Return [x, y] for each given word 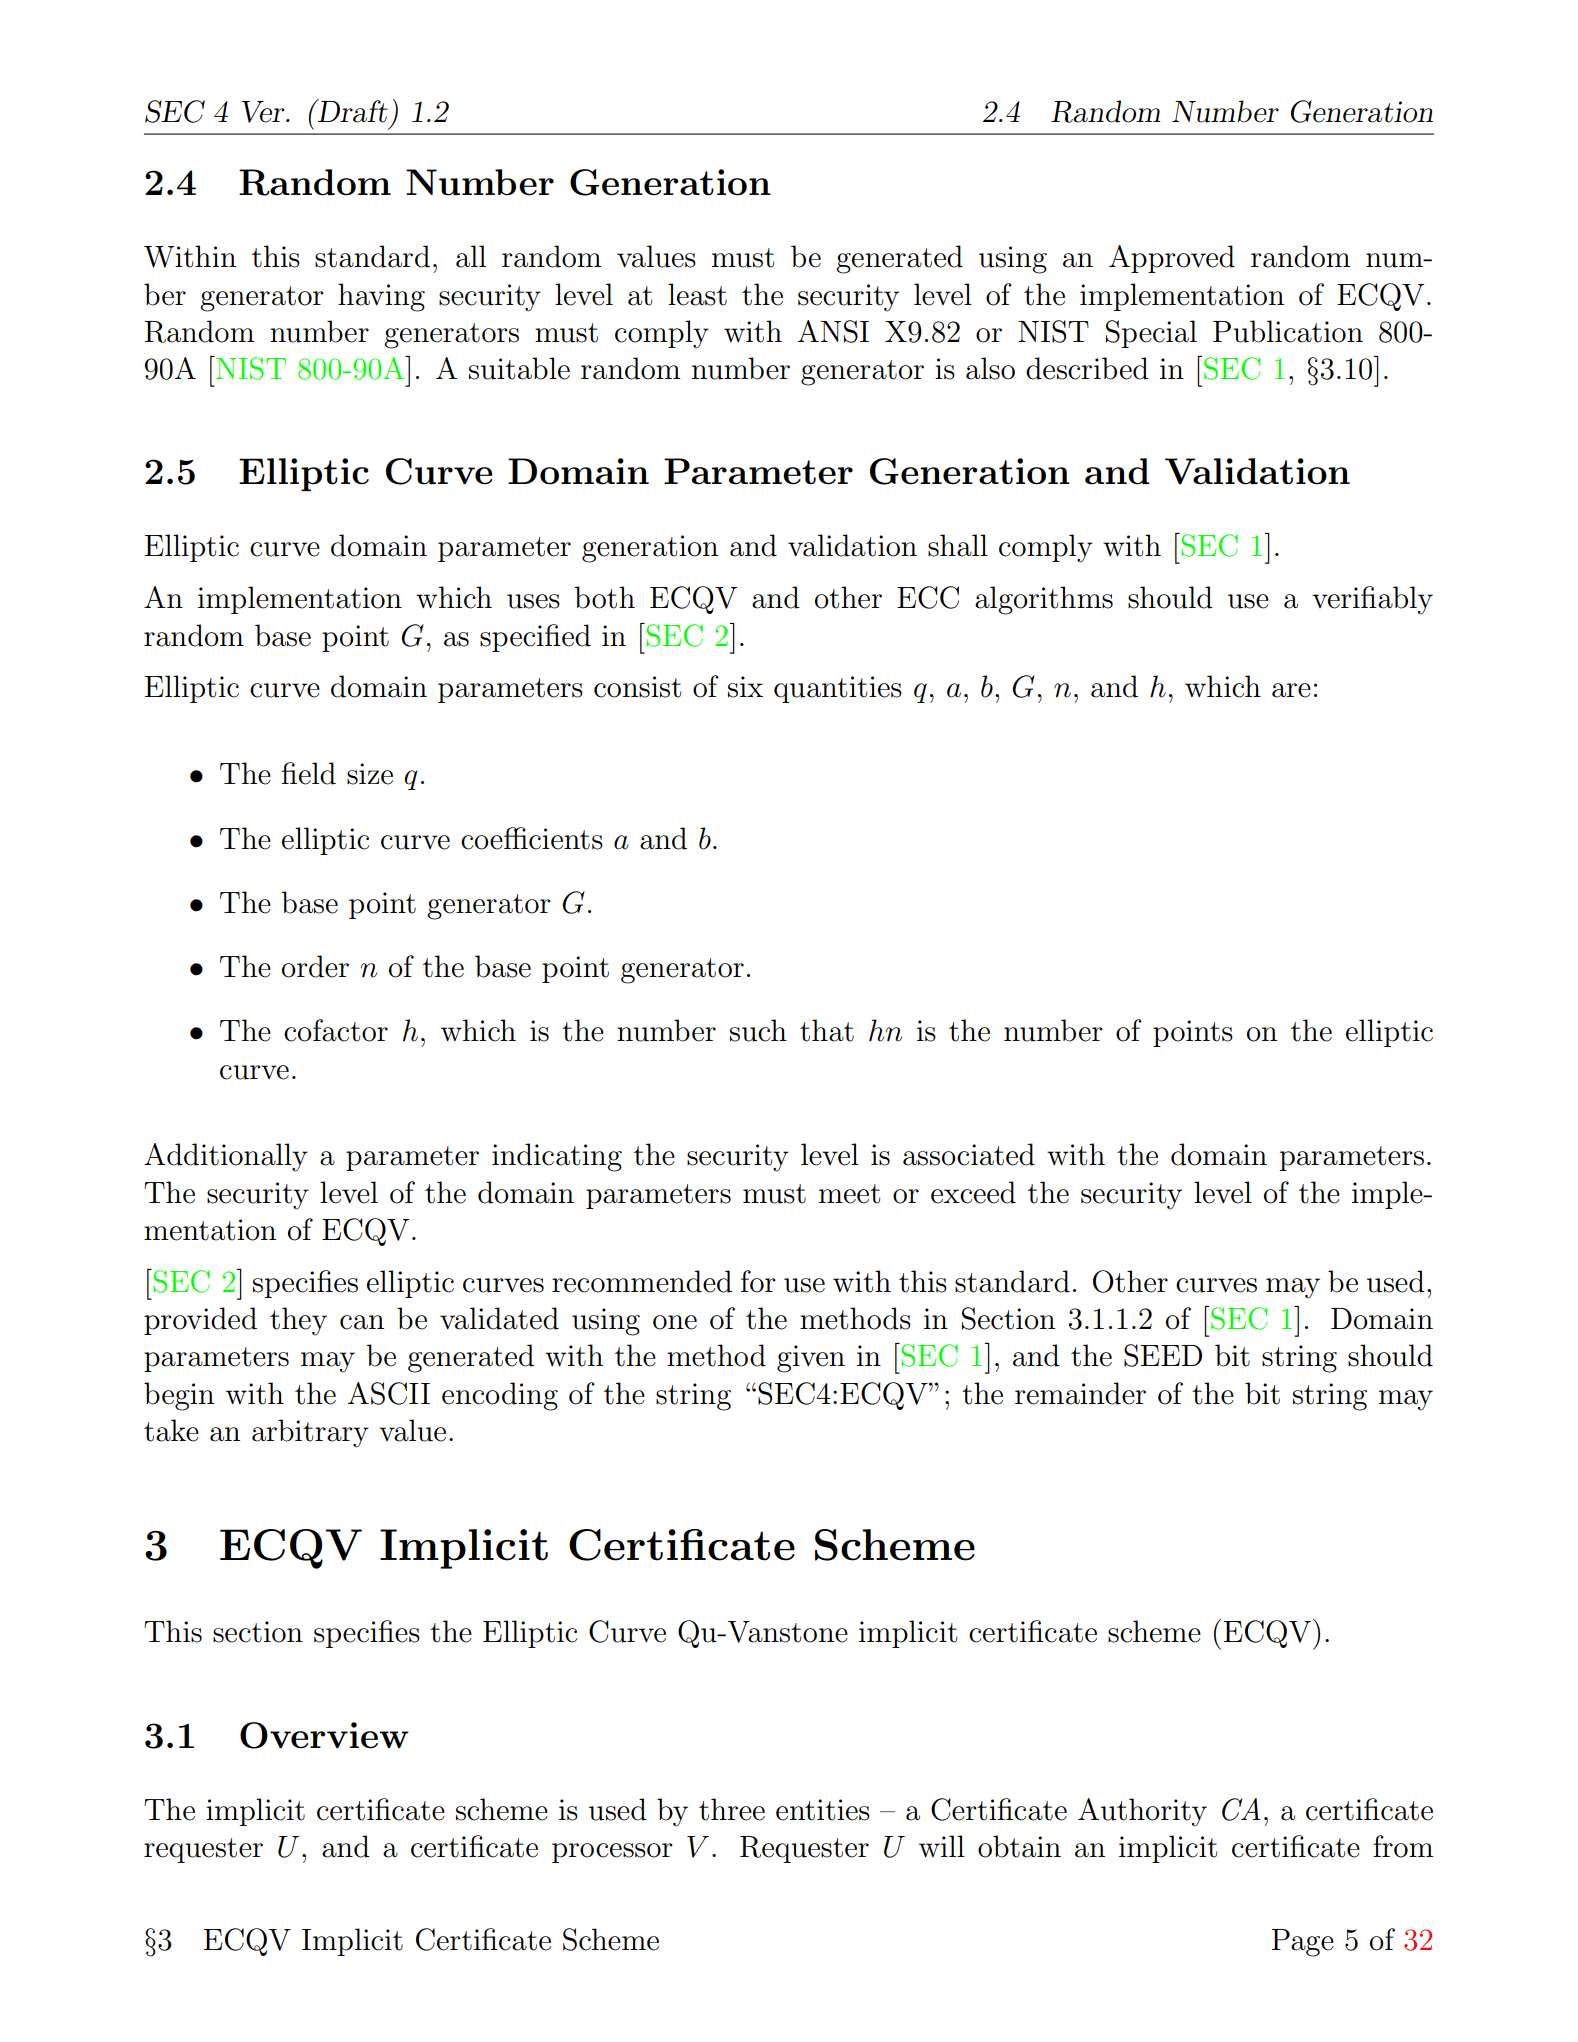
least [697, 294]
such [758, 1030]
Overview [324, 1735]
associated [969, 1154]
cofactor [336, 1030]
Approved [1172, 259]
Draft [352, 111]
